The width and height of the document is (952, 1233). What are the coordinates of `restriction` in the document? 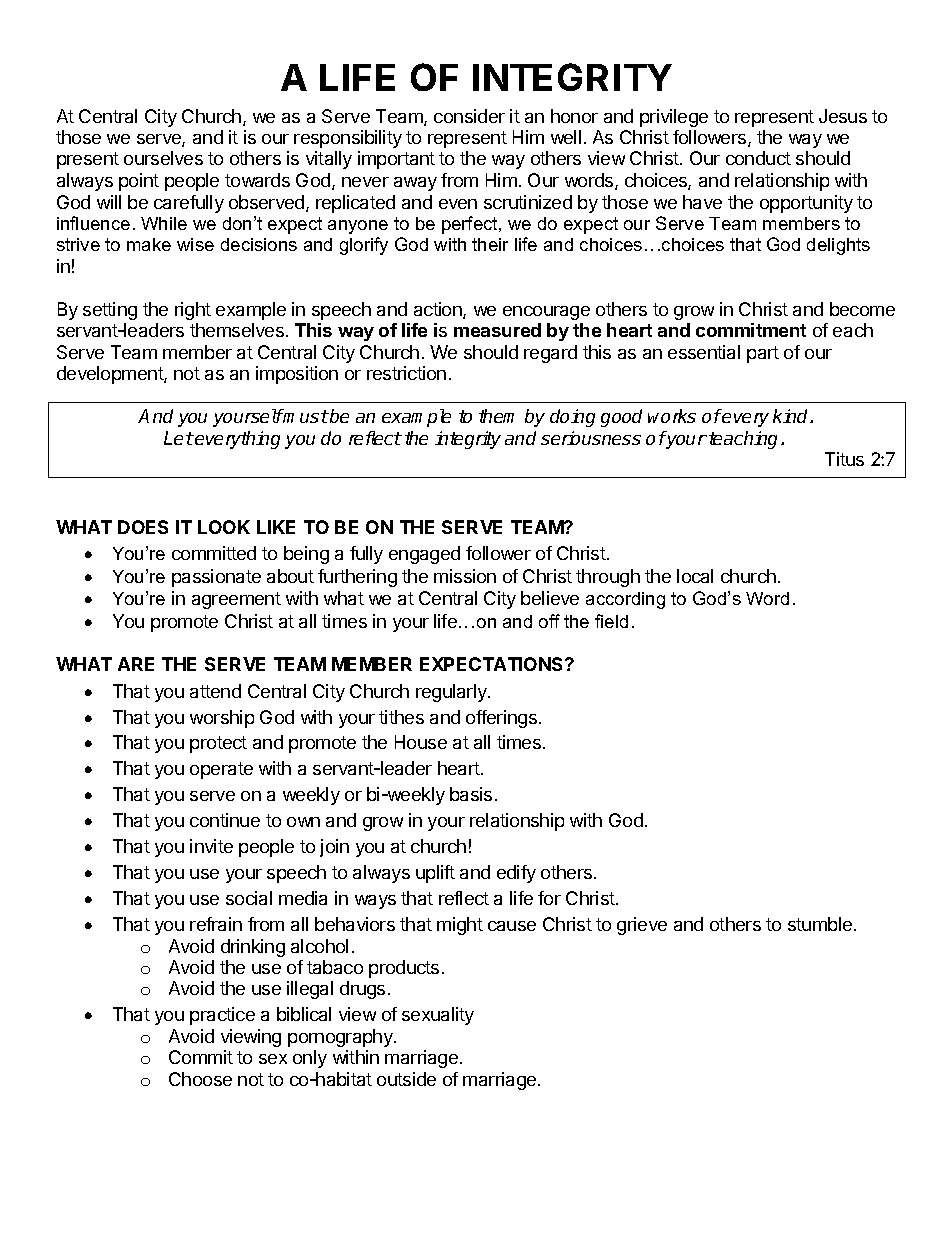 It's located at (406, 373).
